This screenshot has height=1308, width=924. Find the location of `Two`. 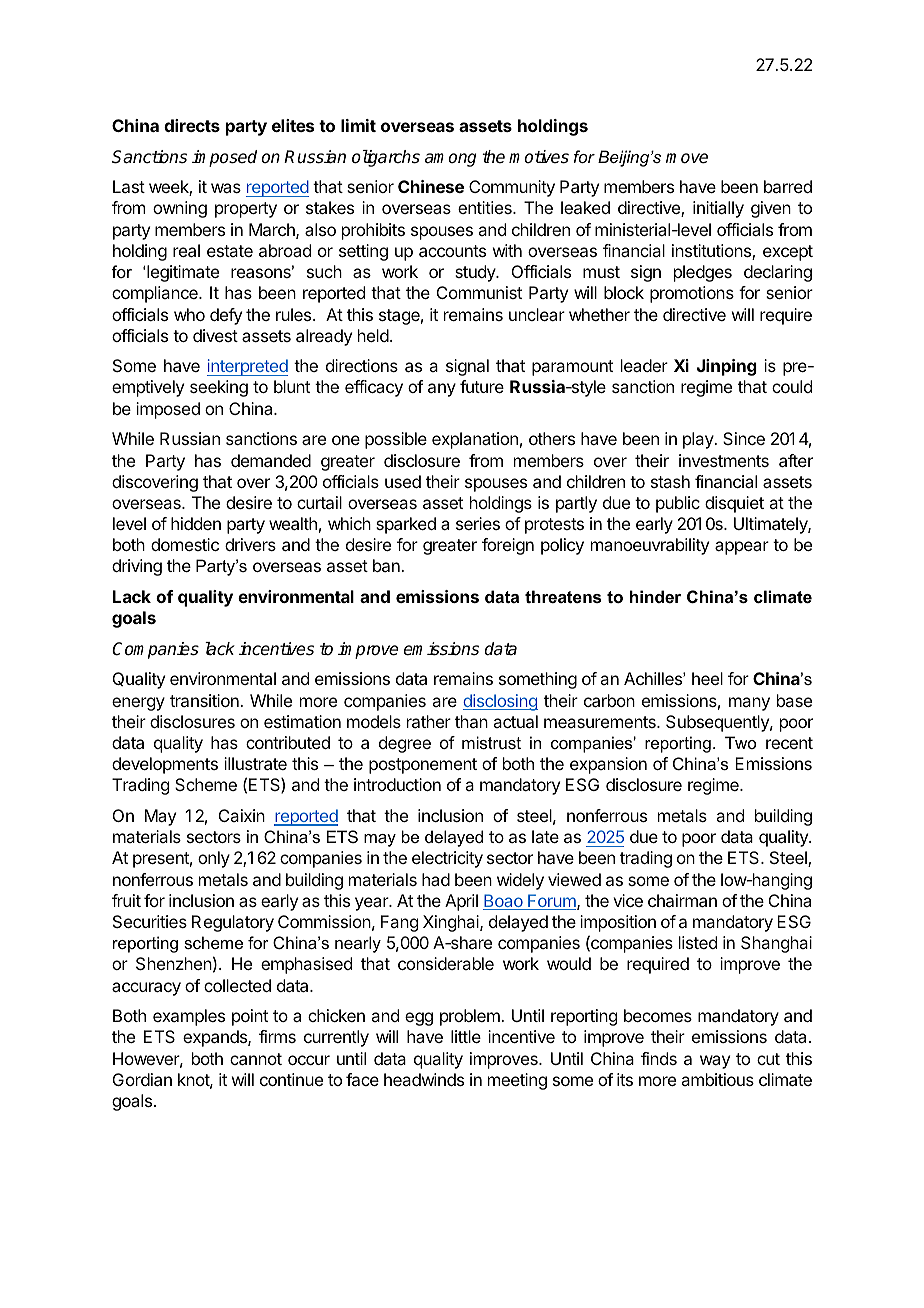

Two is located at coordinates (740, 742).
